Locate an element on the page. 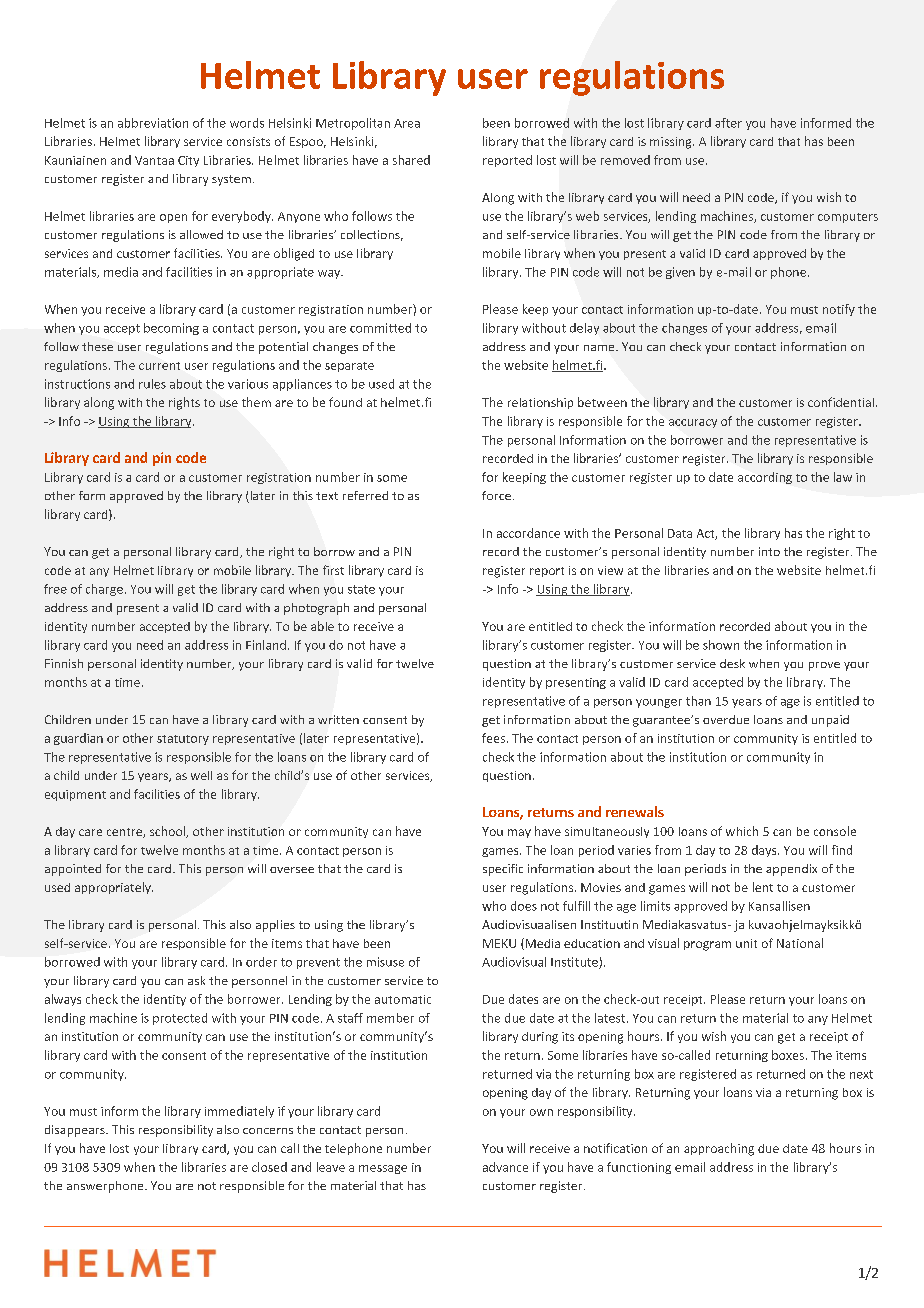 This document has height=1308, width=924. approaching is located at coordinates (719, 1149).
